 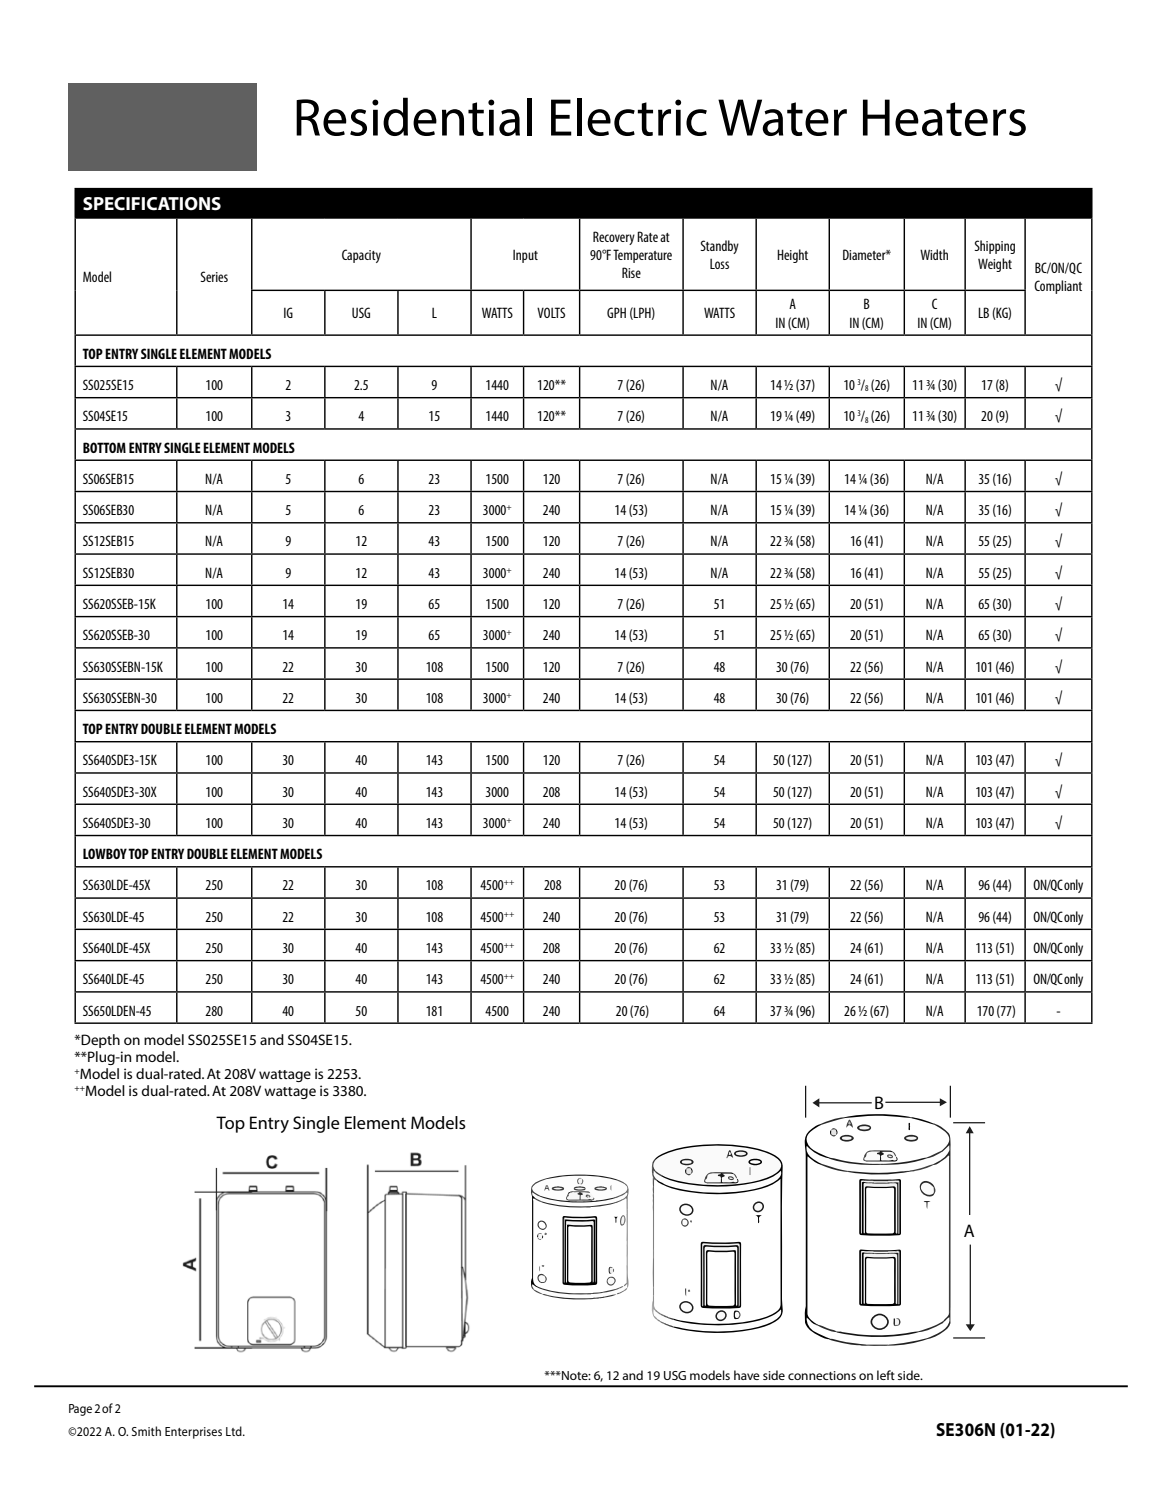 What do you see at coordinates (99, 1041) in the page?
I see `Depth` at bounding box center [99, 1041].
